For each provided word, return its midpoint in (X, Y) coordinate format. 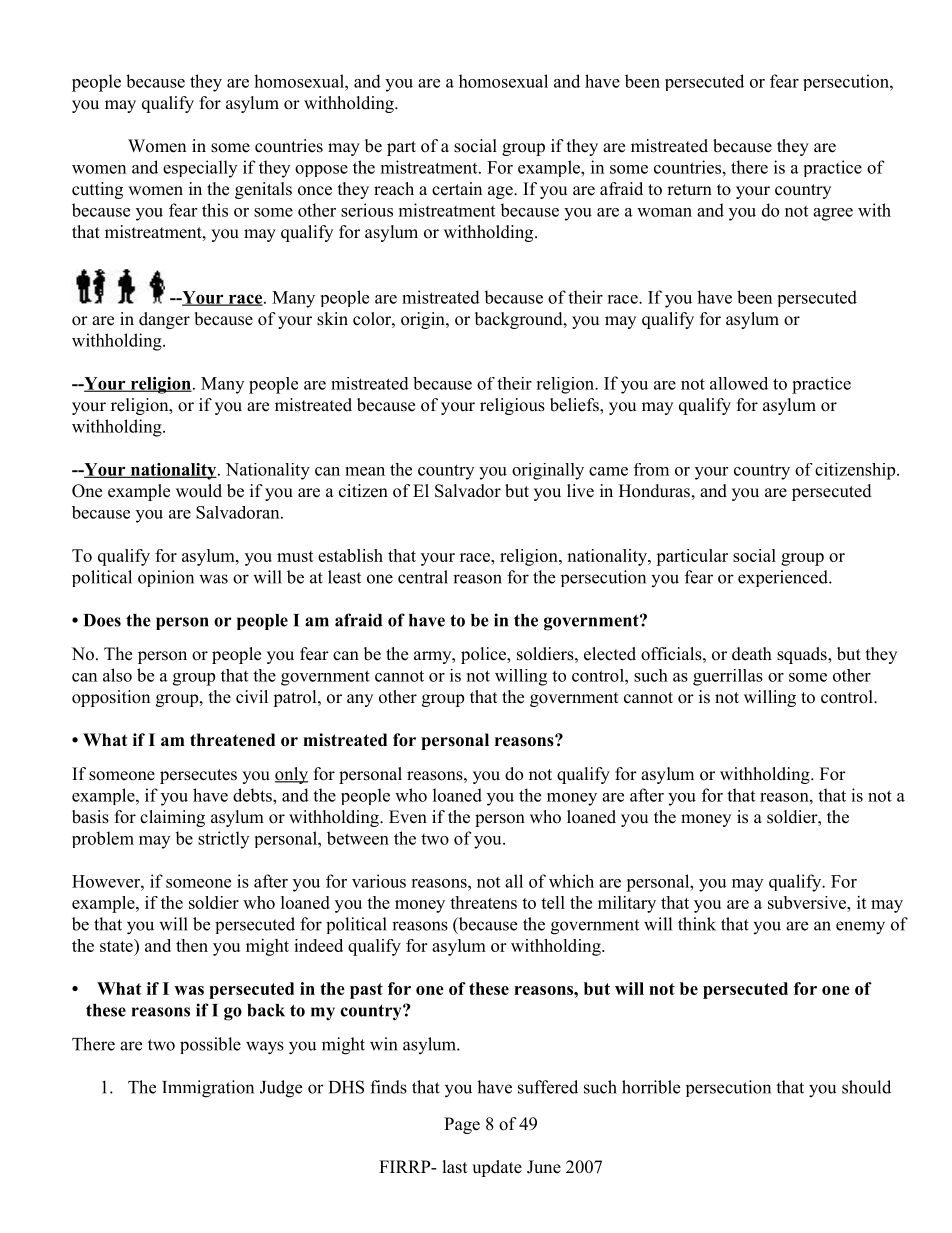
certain (457, 189)
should (866, 1087)
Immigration (208, 1089)
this (215, 210)
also (117, 675)
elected (610, 654)
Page (462, 1125)
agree (833, 214)
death (752, 654)
